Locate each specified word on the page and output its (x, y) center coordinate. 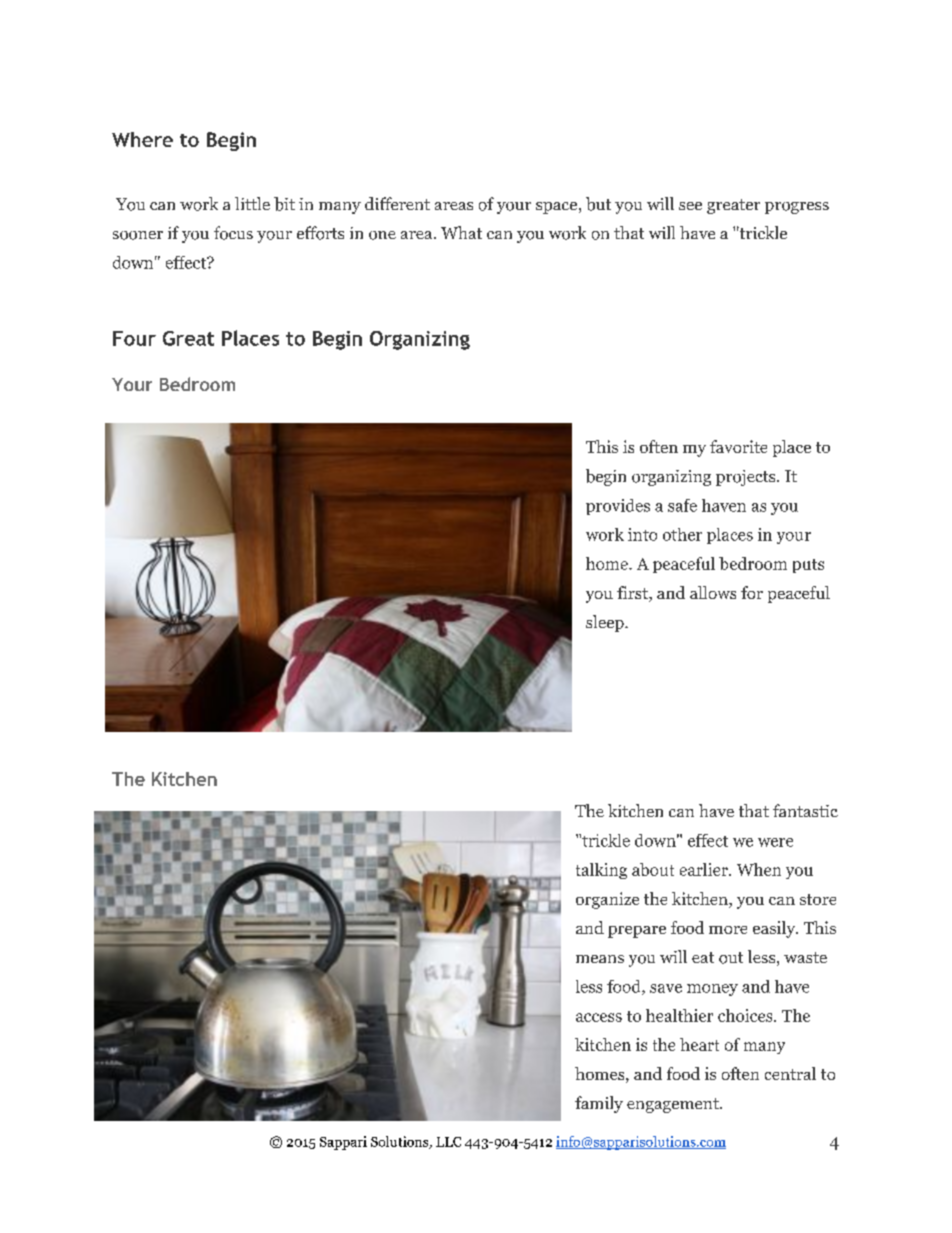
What (461, 232)
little (252, 203)
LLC (448, 1142)
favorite (738, 446)
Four (134, 338)
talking (601, 871)
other (682, 534)
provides (618, 507)
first (633, 594)
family (599, 1104)
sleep (606, 623)
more (728, 930)
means (600, 959)
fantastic (805, 810)
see (690, 206)
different (397, 203)
